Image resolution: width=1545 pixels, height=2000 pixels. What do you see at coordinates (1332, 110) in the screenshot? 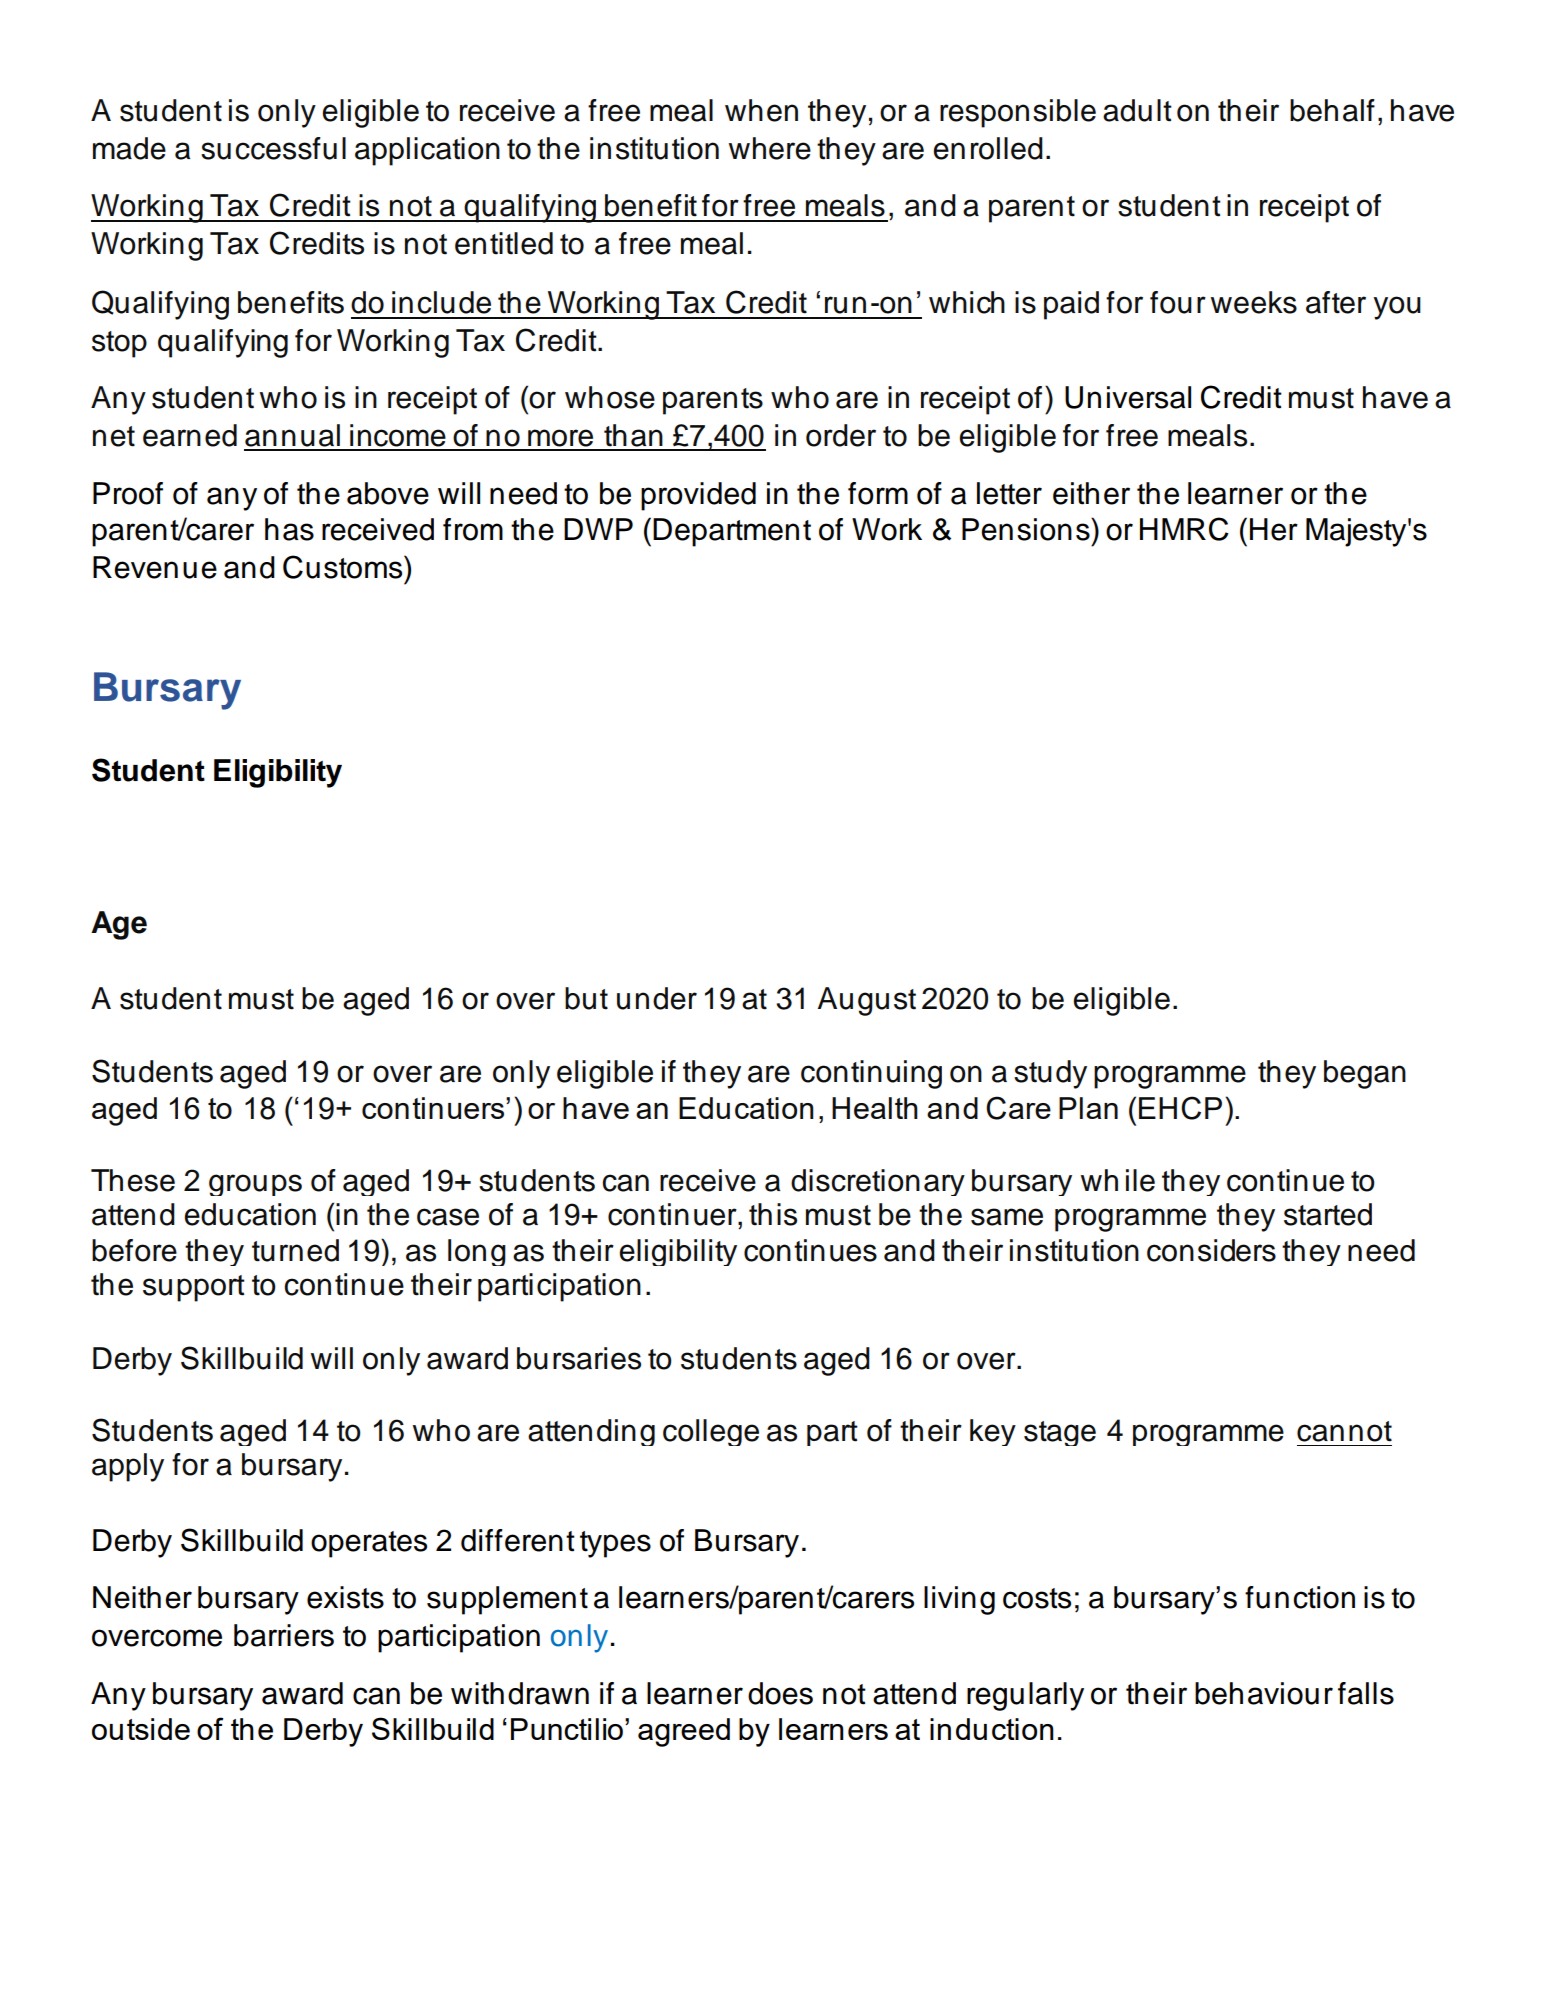
I see `behalf` at bounding box center [1332, 110].
